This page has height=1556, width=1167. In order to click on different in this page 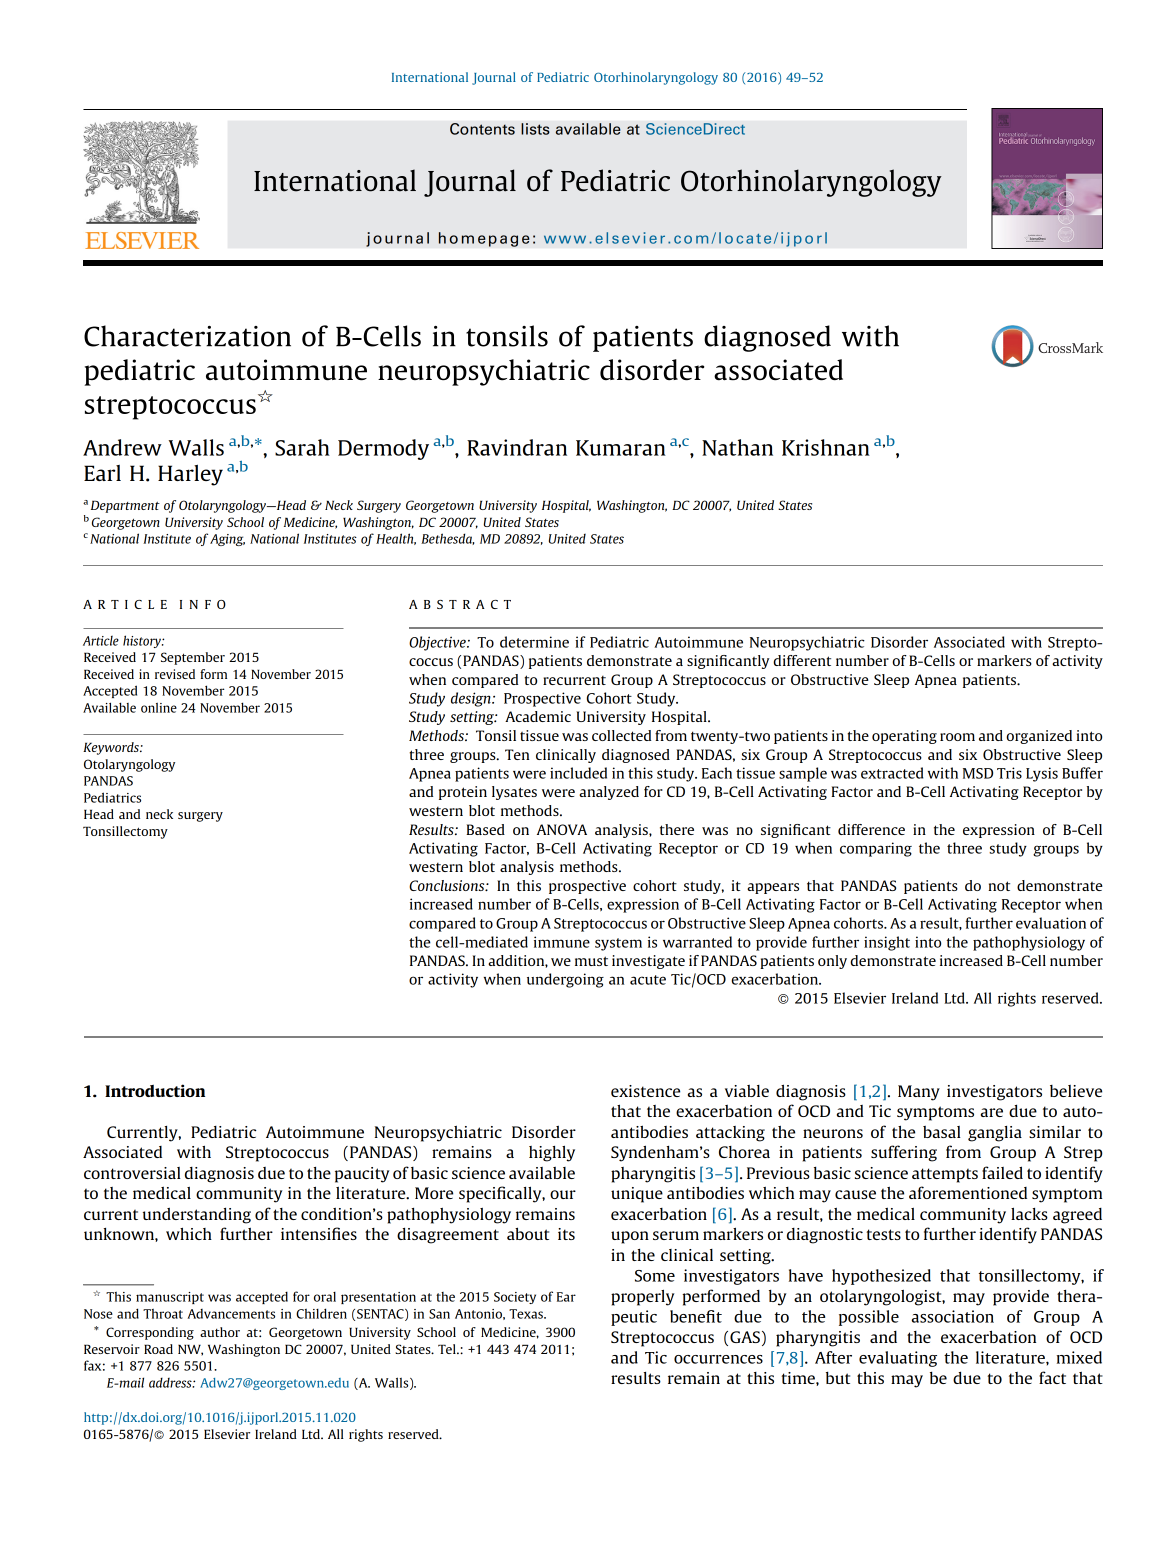, I will do `click(802, 660)`.
